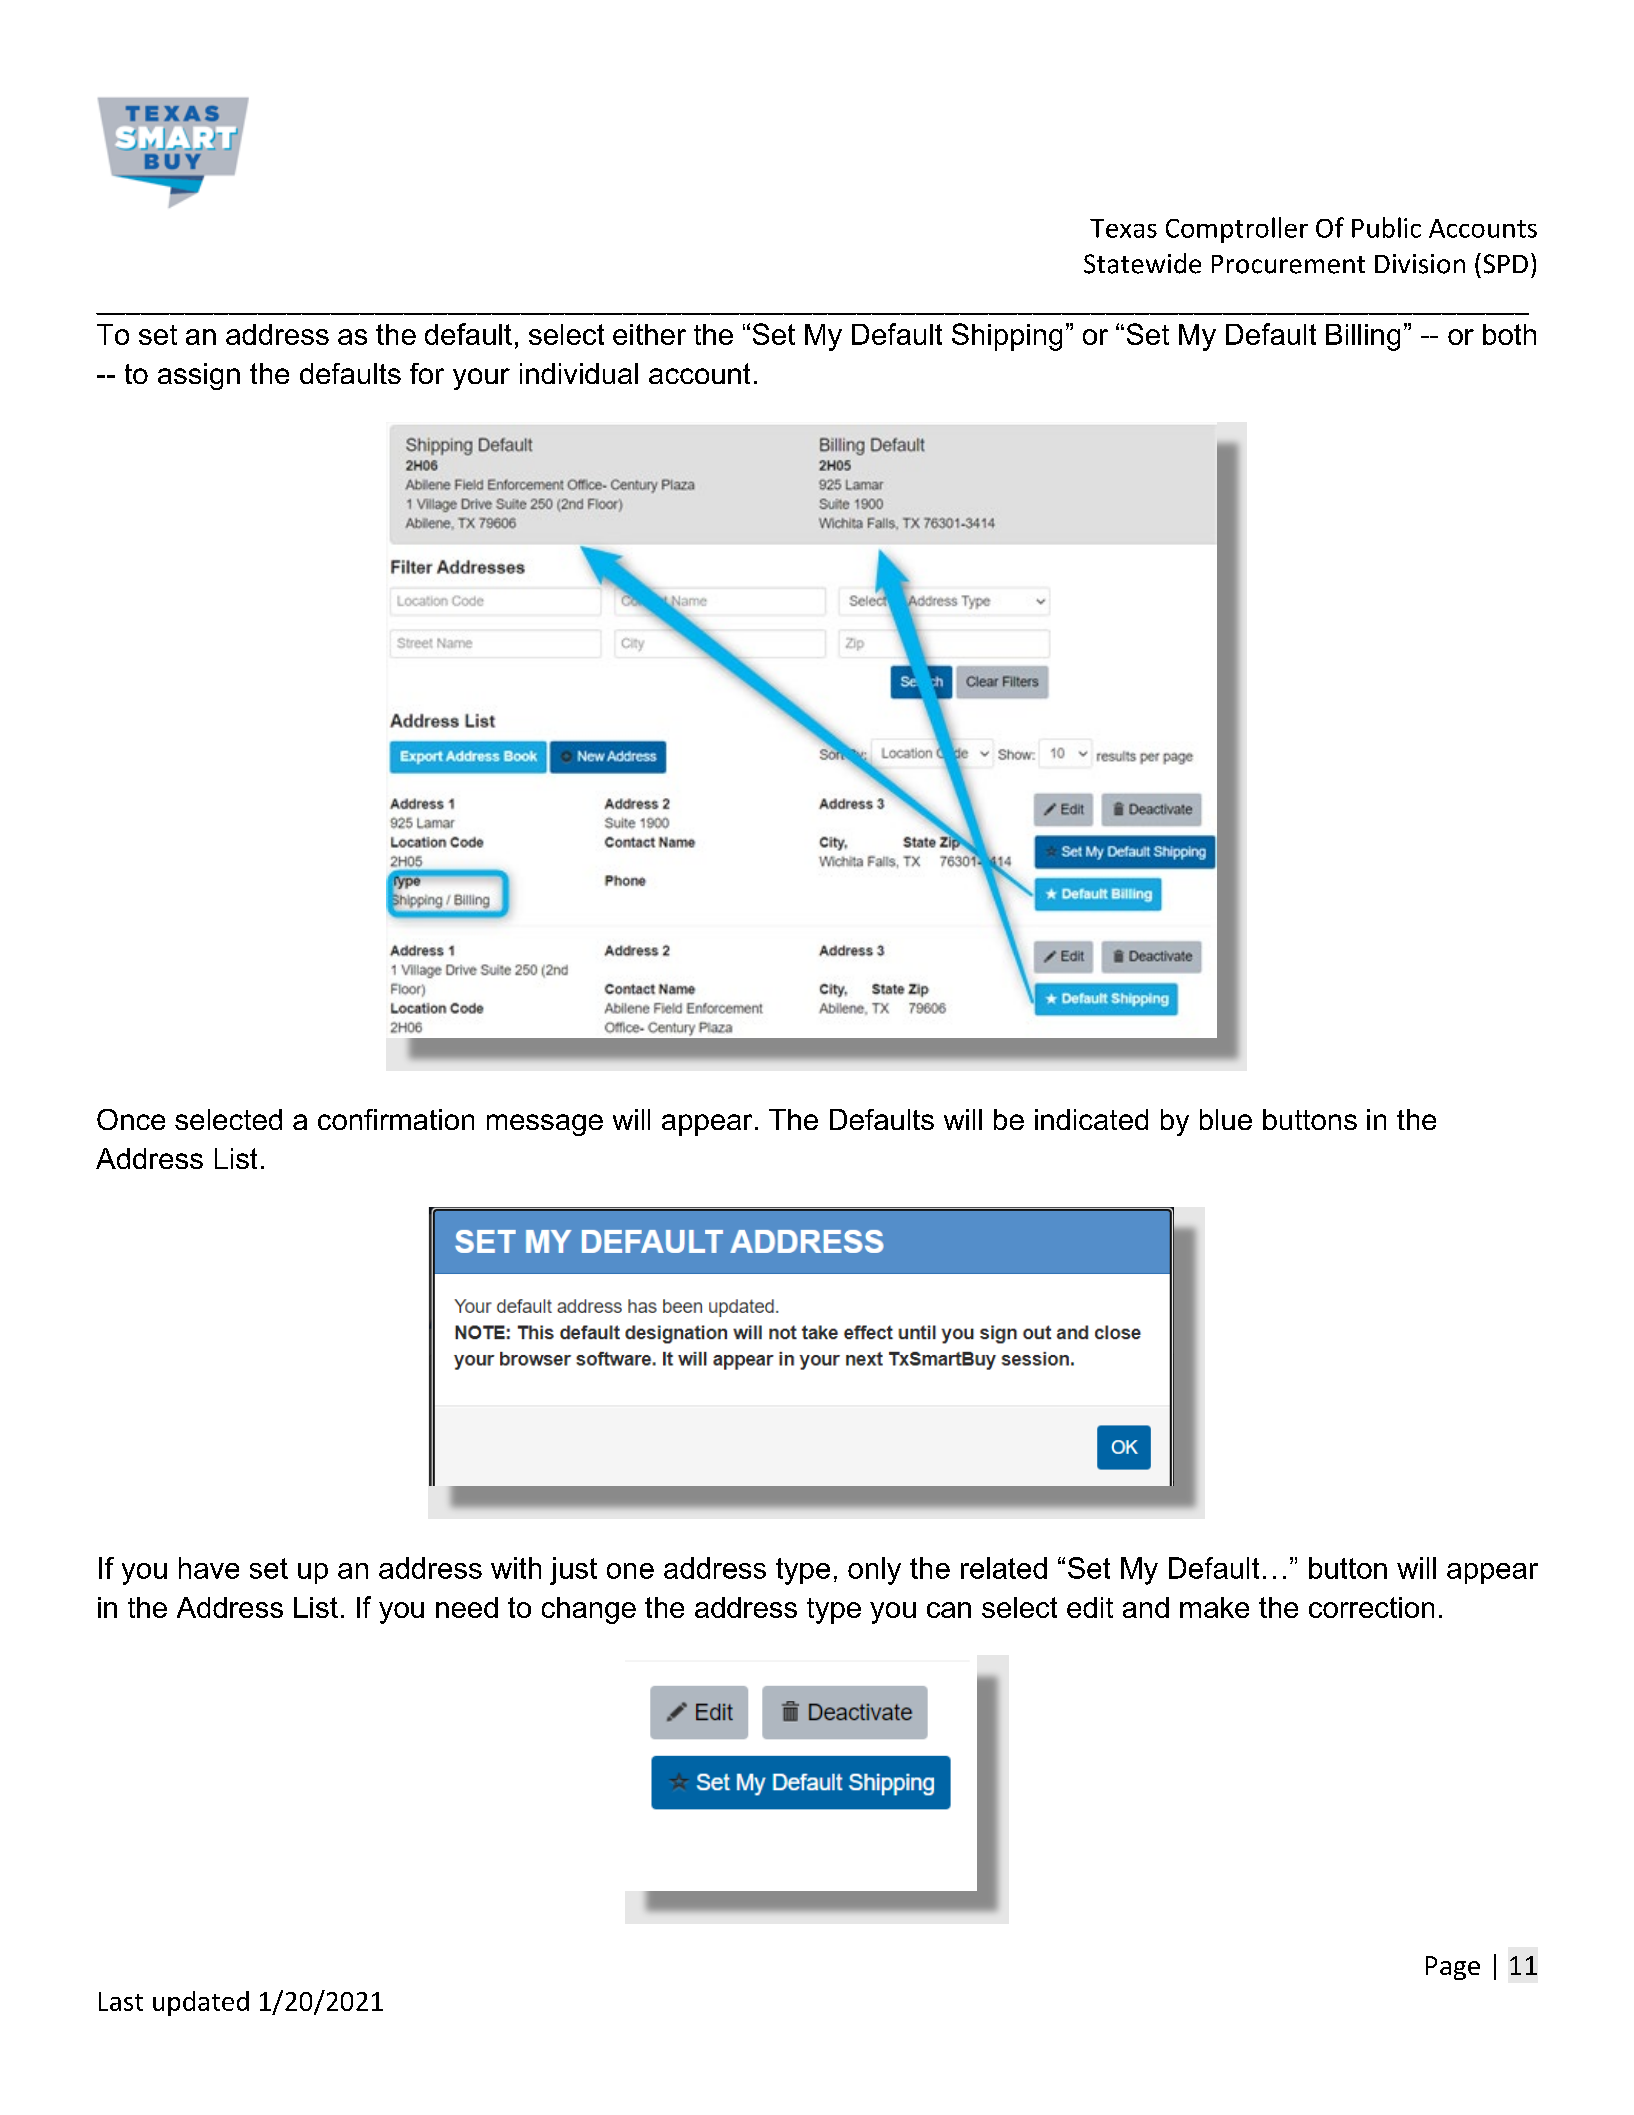  I want to click on correction, so click(1371, 1607).
